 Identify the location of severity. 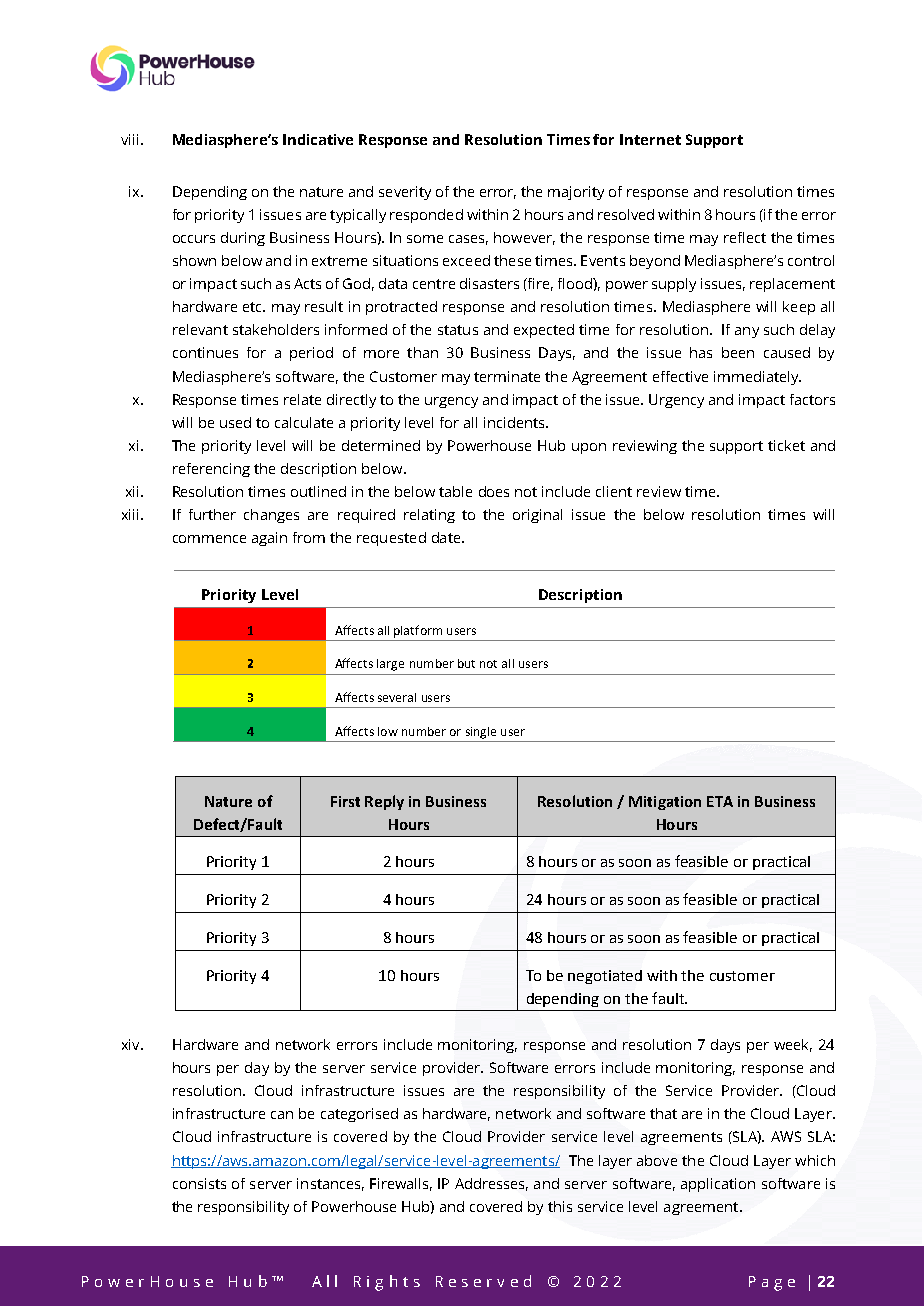
(405, 193).
